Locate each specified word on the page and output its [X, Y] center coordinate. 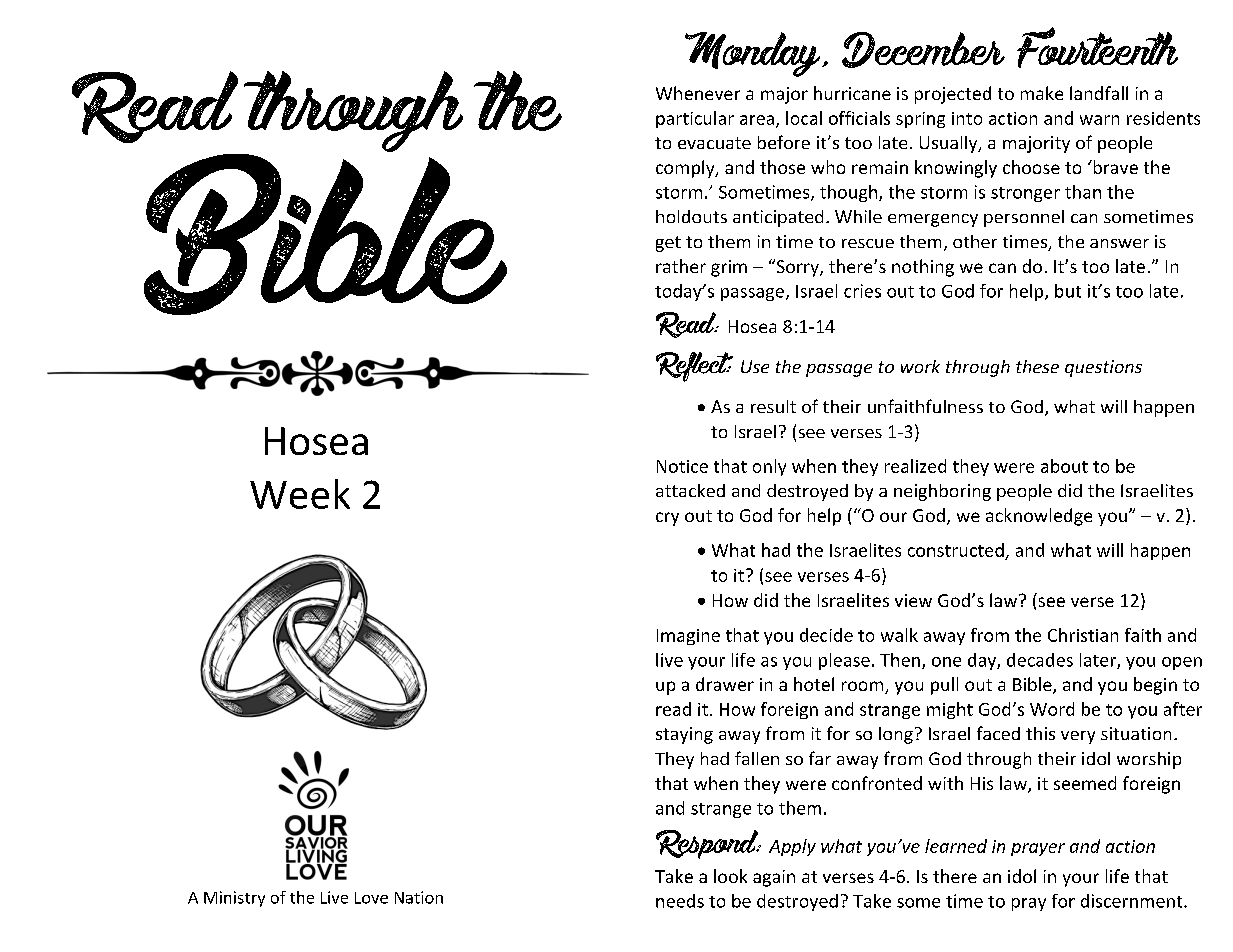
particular [695, 119]
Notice [682, 466]
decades [1040, 660]
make [1042, 93]
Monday [754, 54]
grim [729, 268]
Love [371, 898]
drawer [725, 684]
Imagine [688, 637]
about [1064, 466]
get [668, 244]
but [1068, 291]
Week [300, 494]
